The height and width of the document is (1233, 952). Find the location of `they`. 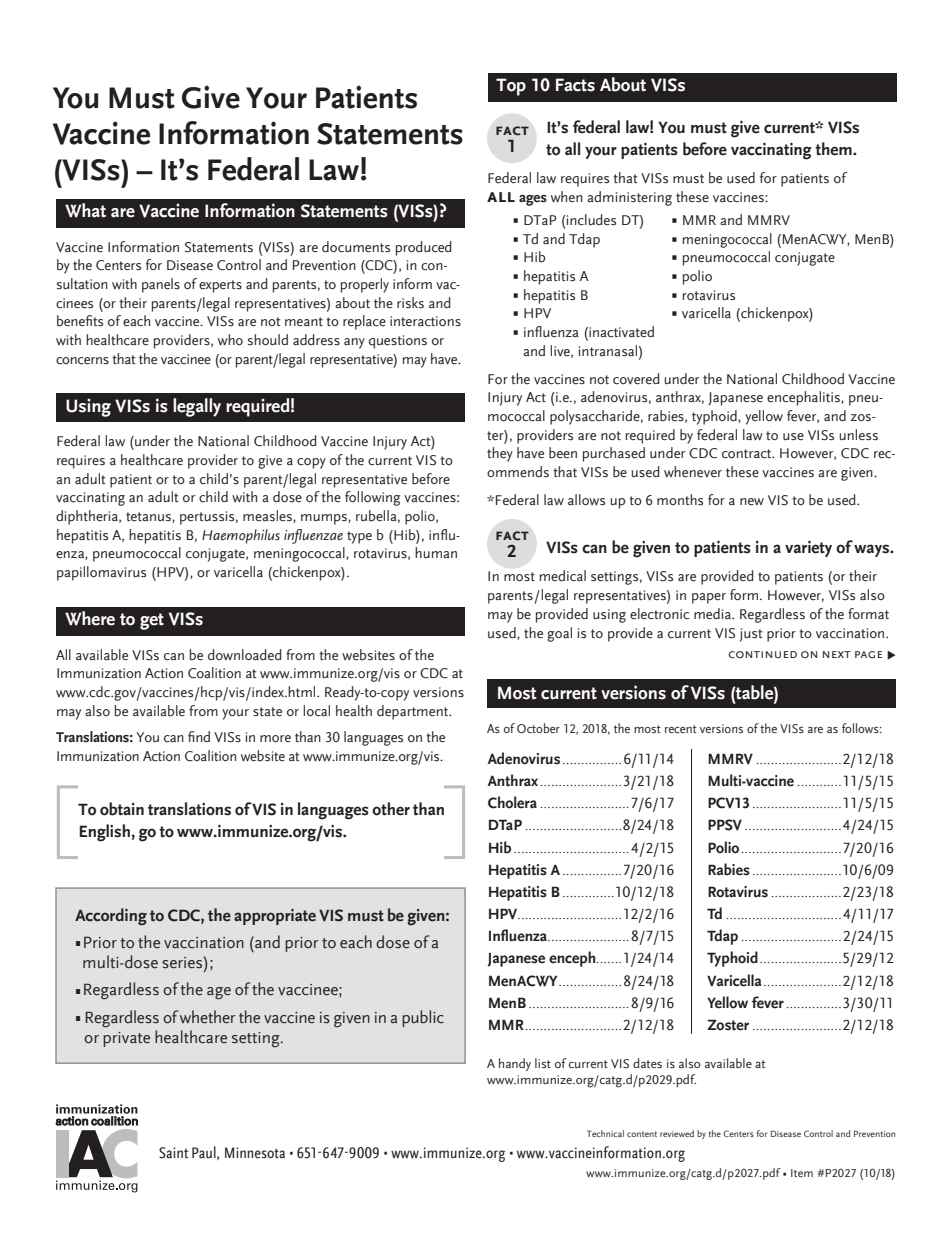

they is located at coordinates (500, 454).
